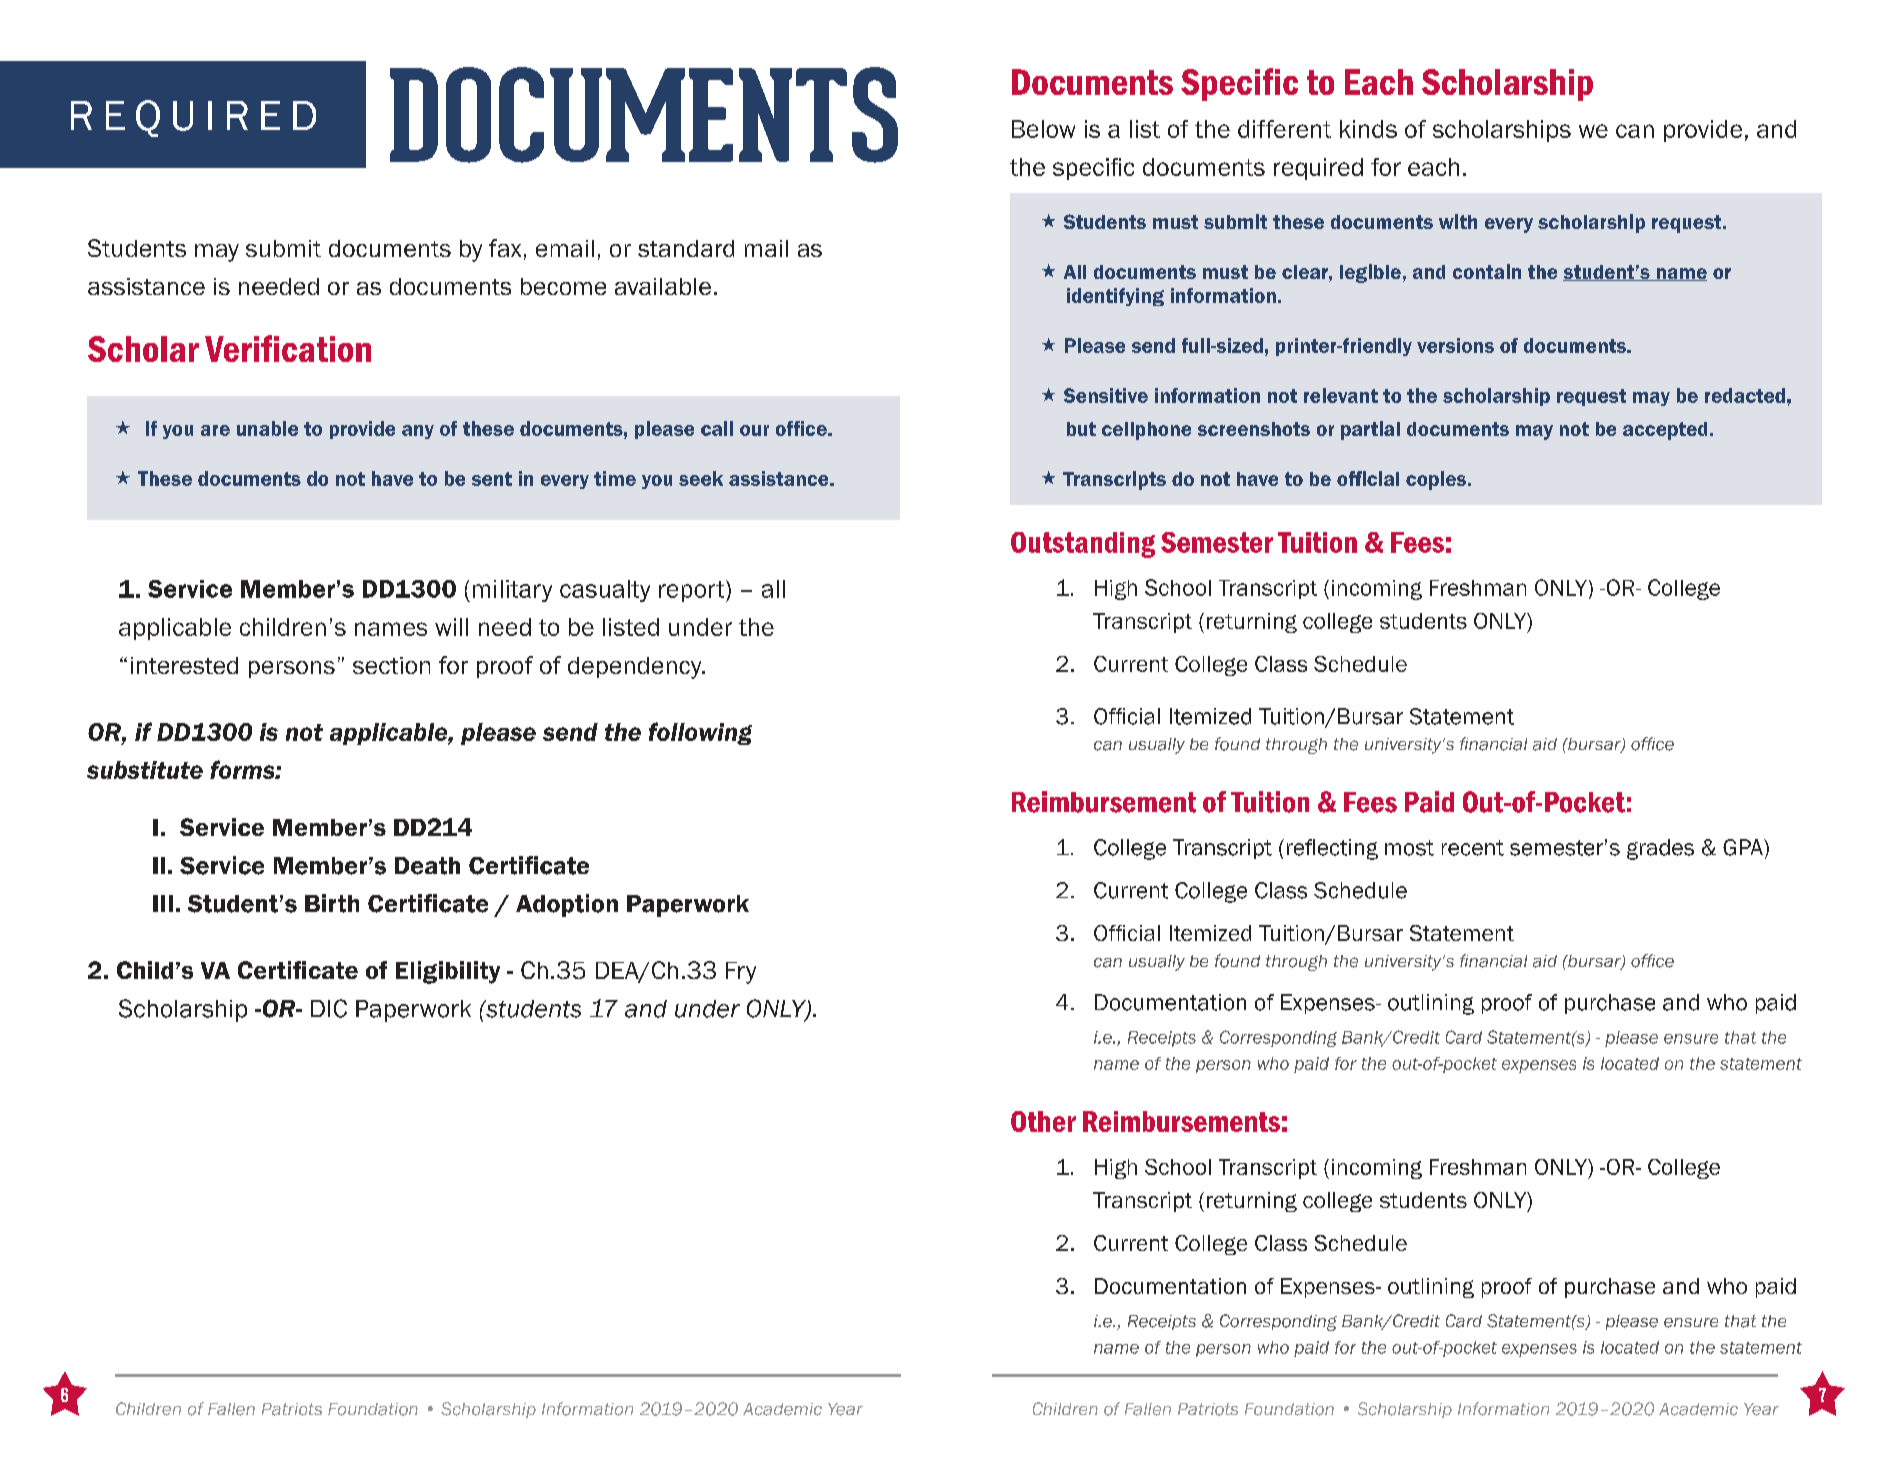 This document has width=1888, height=1459. What do you see at coordinates (1473, 848) in the document?
I see `recent` at bounding box center [1473, 848].
